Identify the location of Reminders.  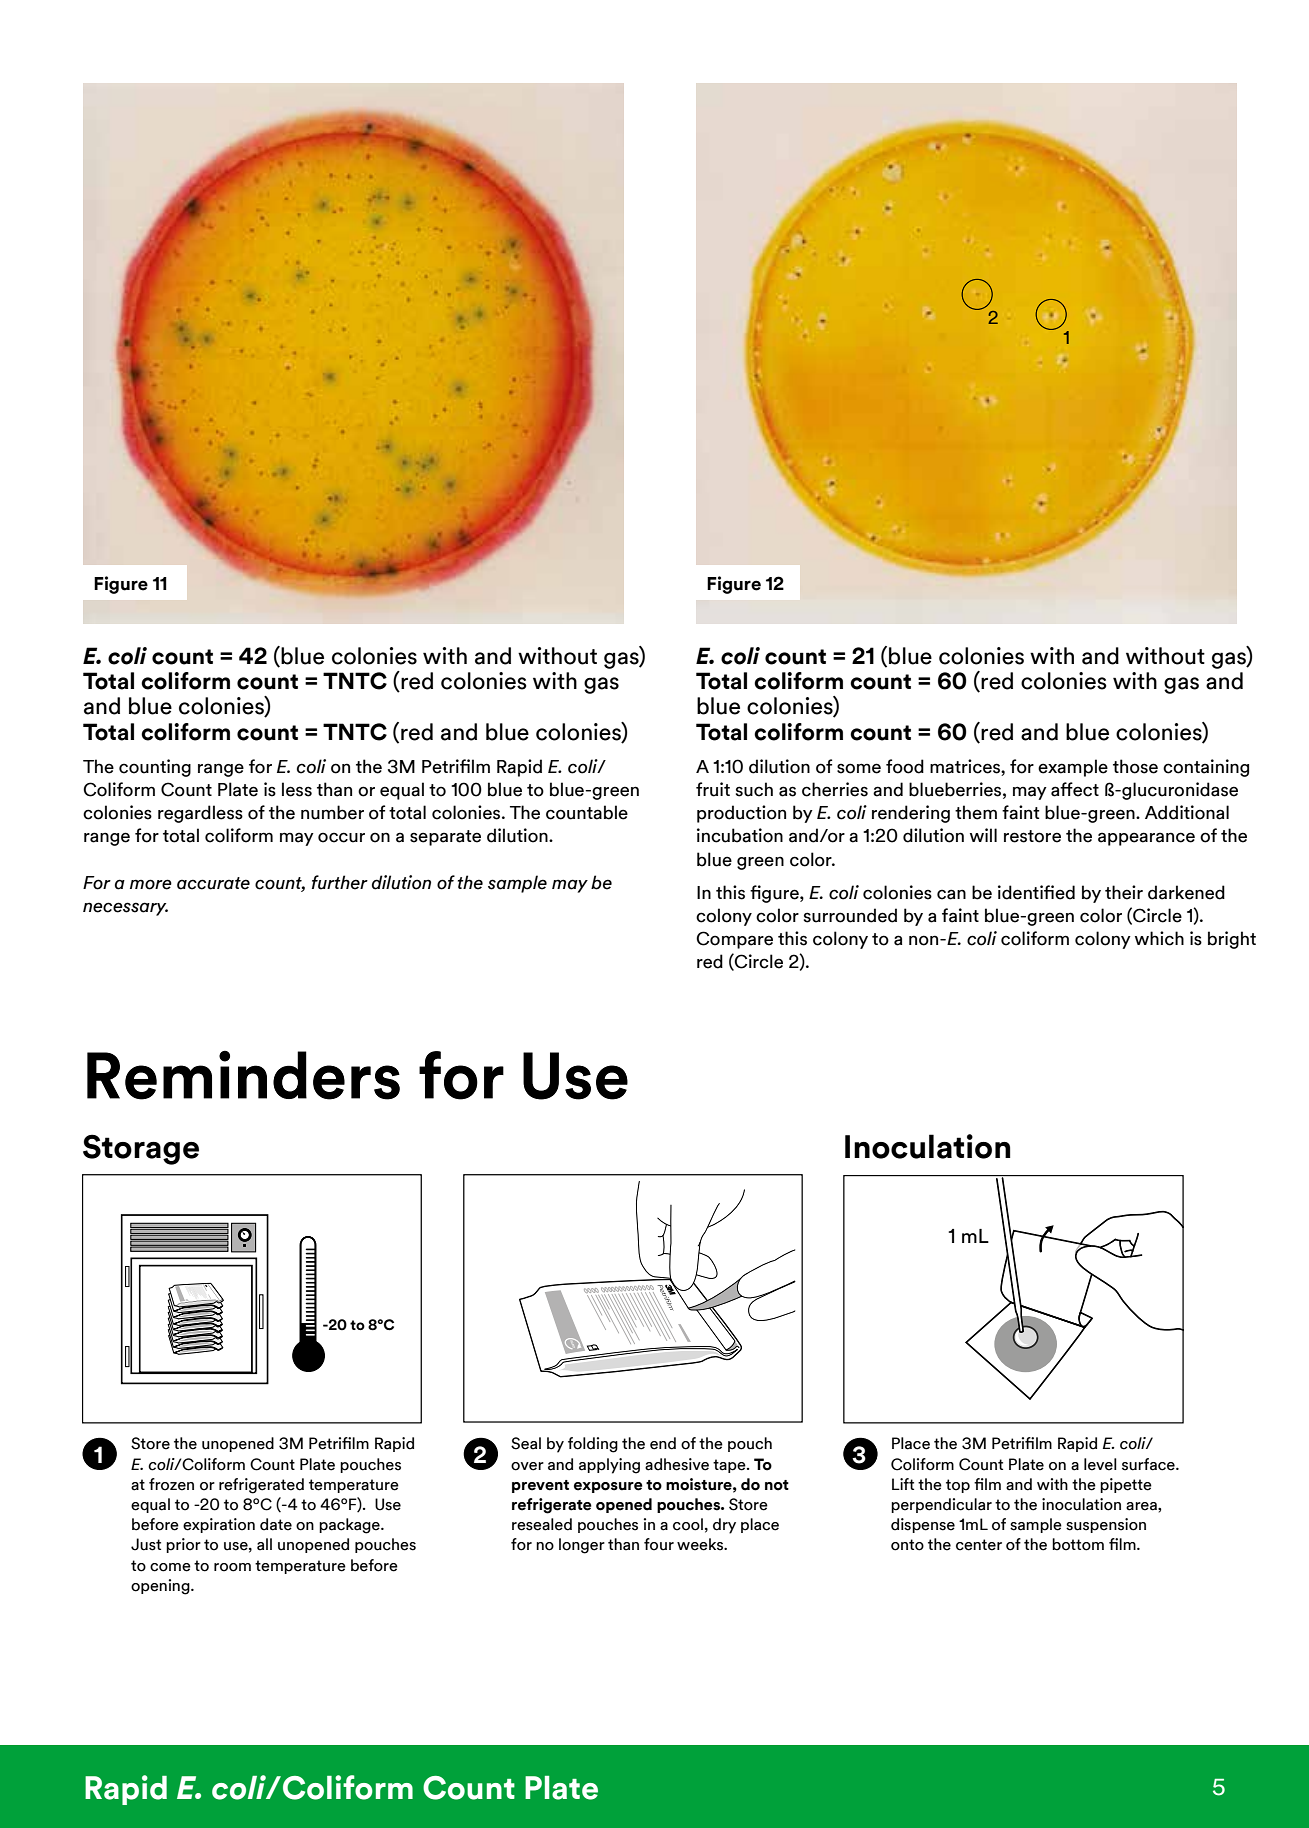
(243, 1075).
